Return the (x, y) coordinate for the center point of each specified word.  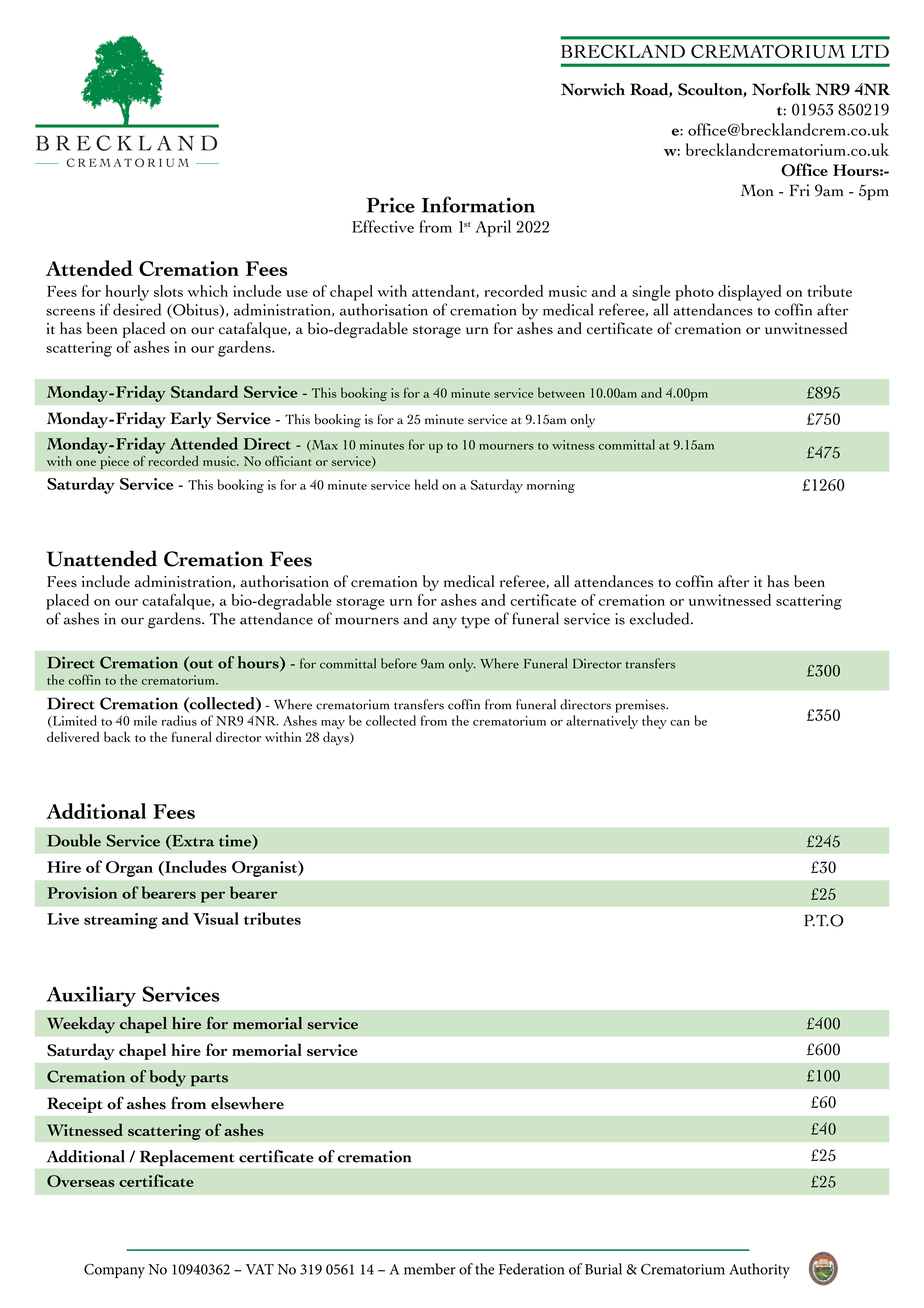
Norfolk (781, 89)
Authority (759, 1271)
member (430, 1269)
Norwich (593, 89)
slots (168, 291)
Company (114, 1271)
